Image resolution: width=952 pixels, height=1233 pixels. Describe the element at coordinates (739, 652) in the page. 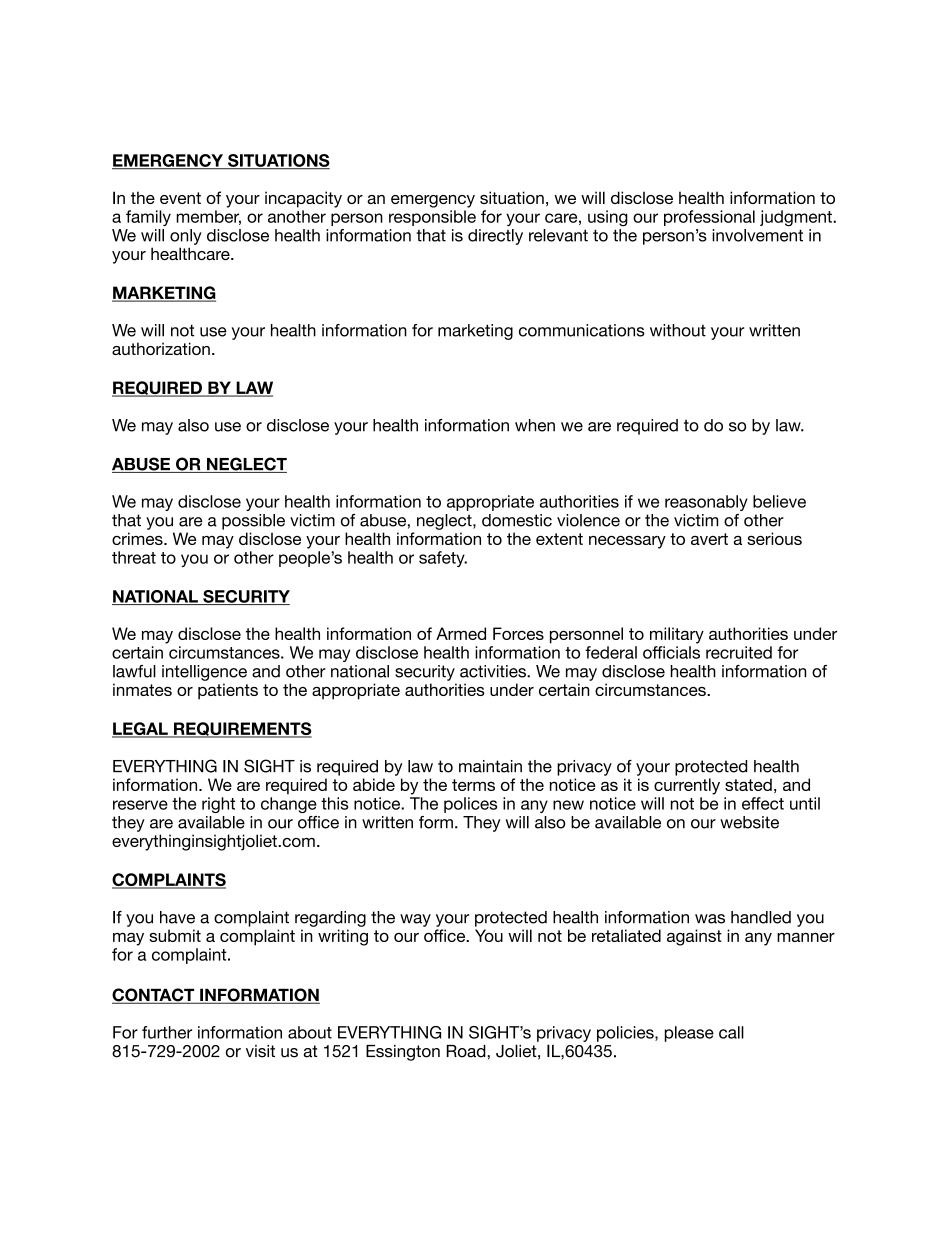

I see `recruited` at that location.
